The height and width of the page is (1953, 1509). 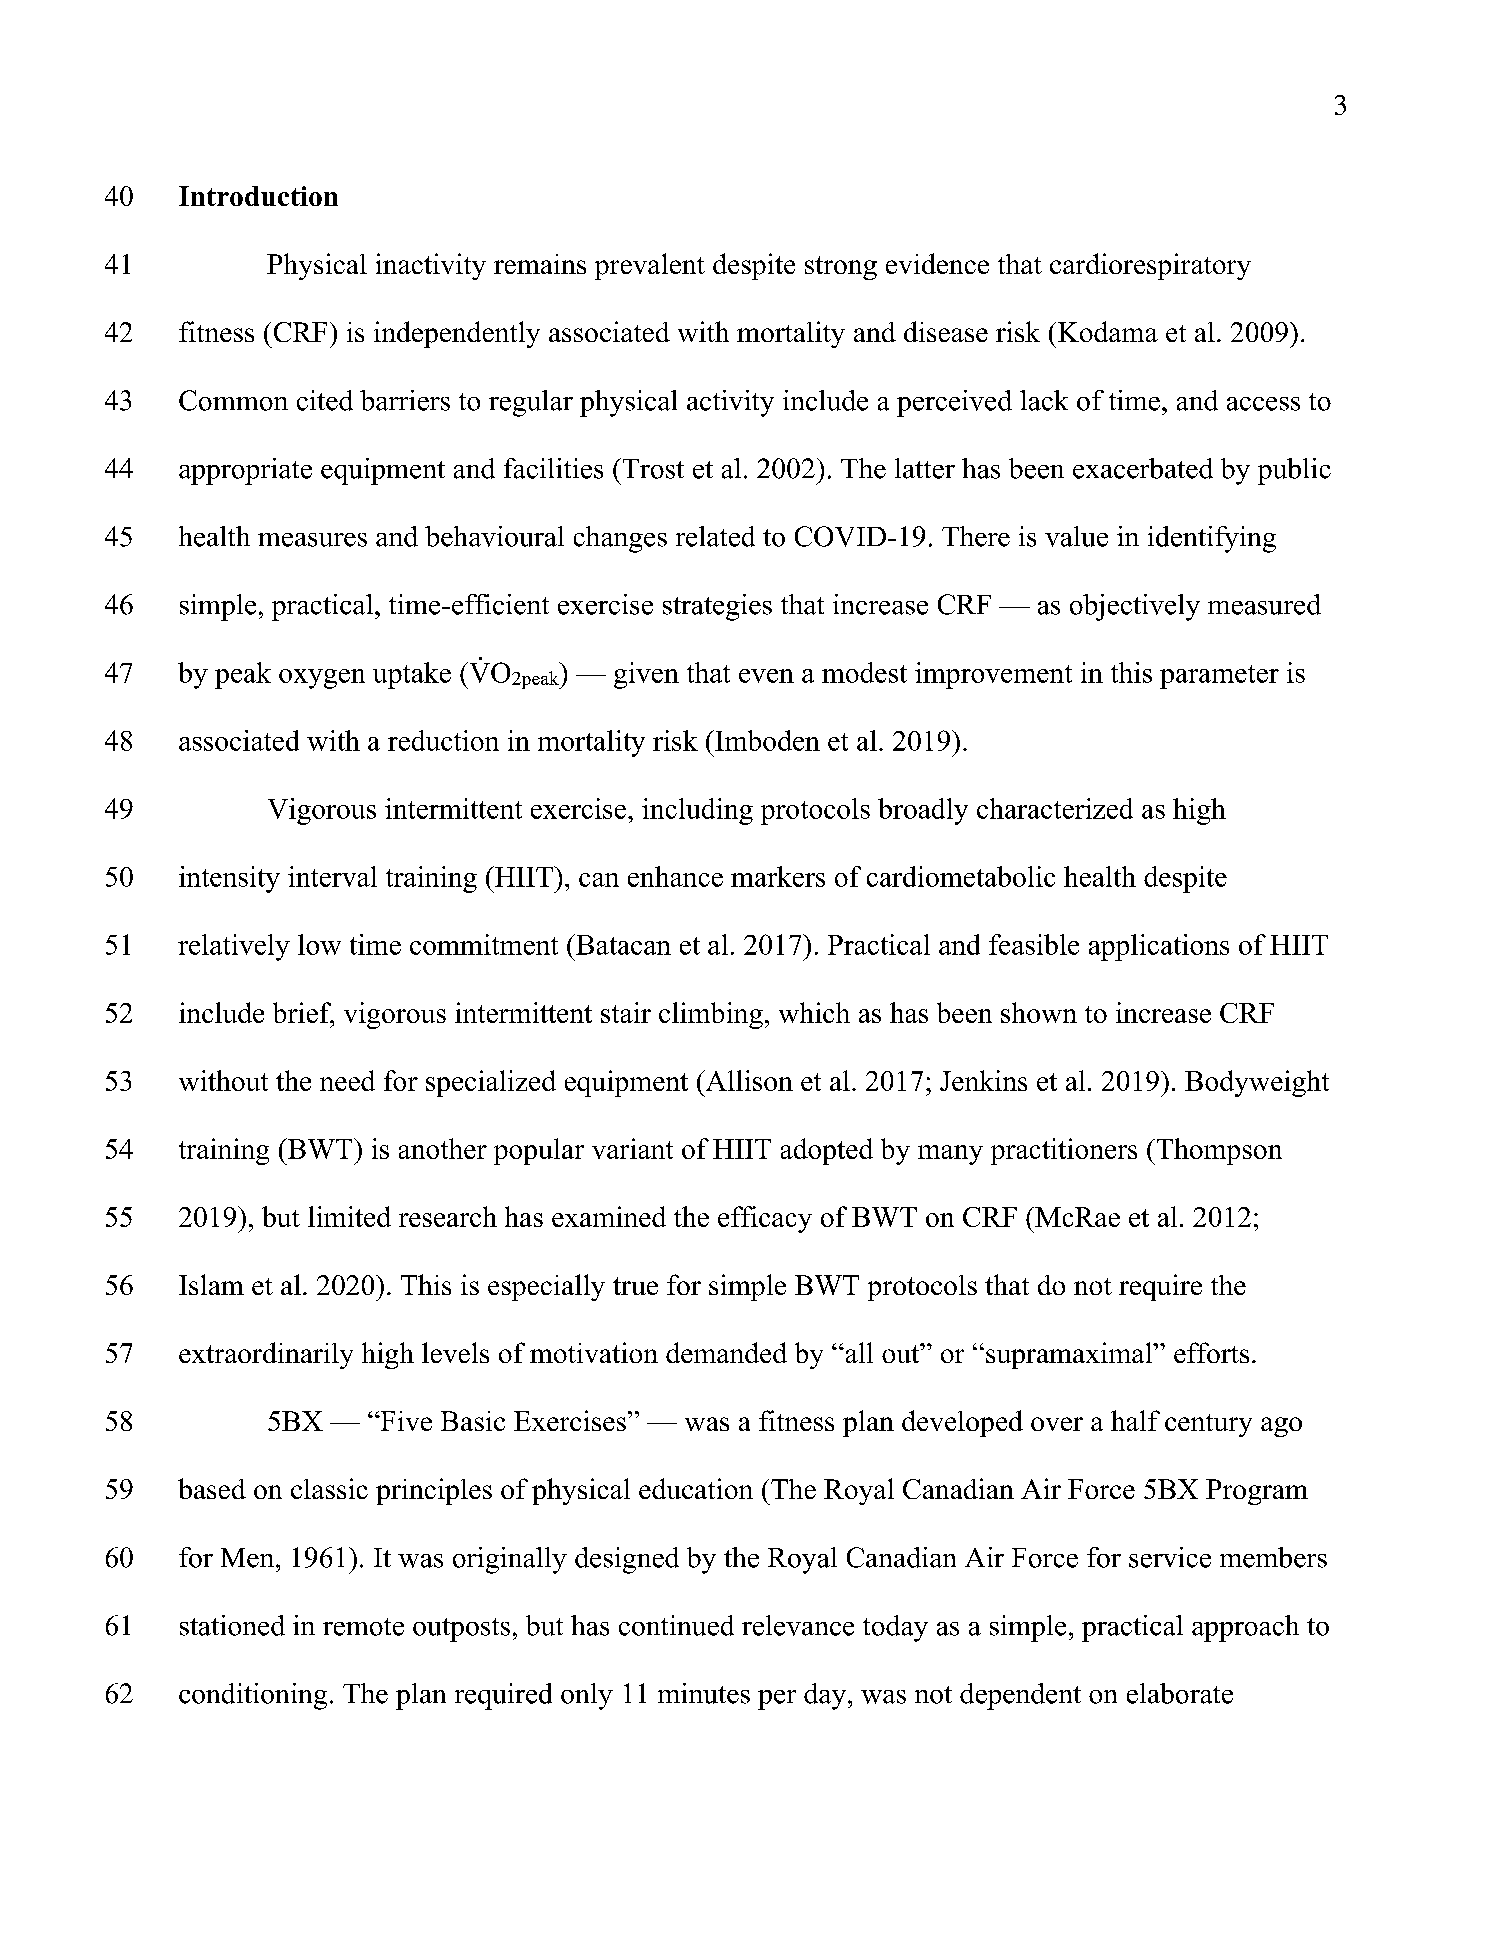 I want to click on low, so click(x=319, y=944).
